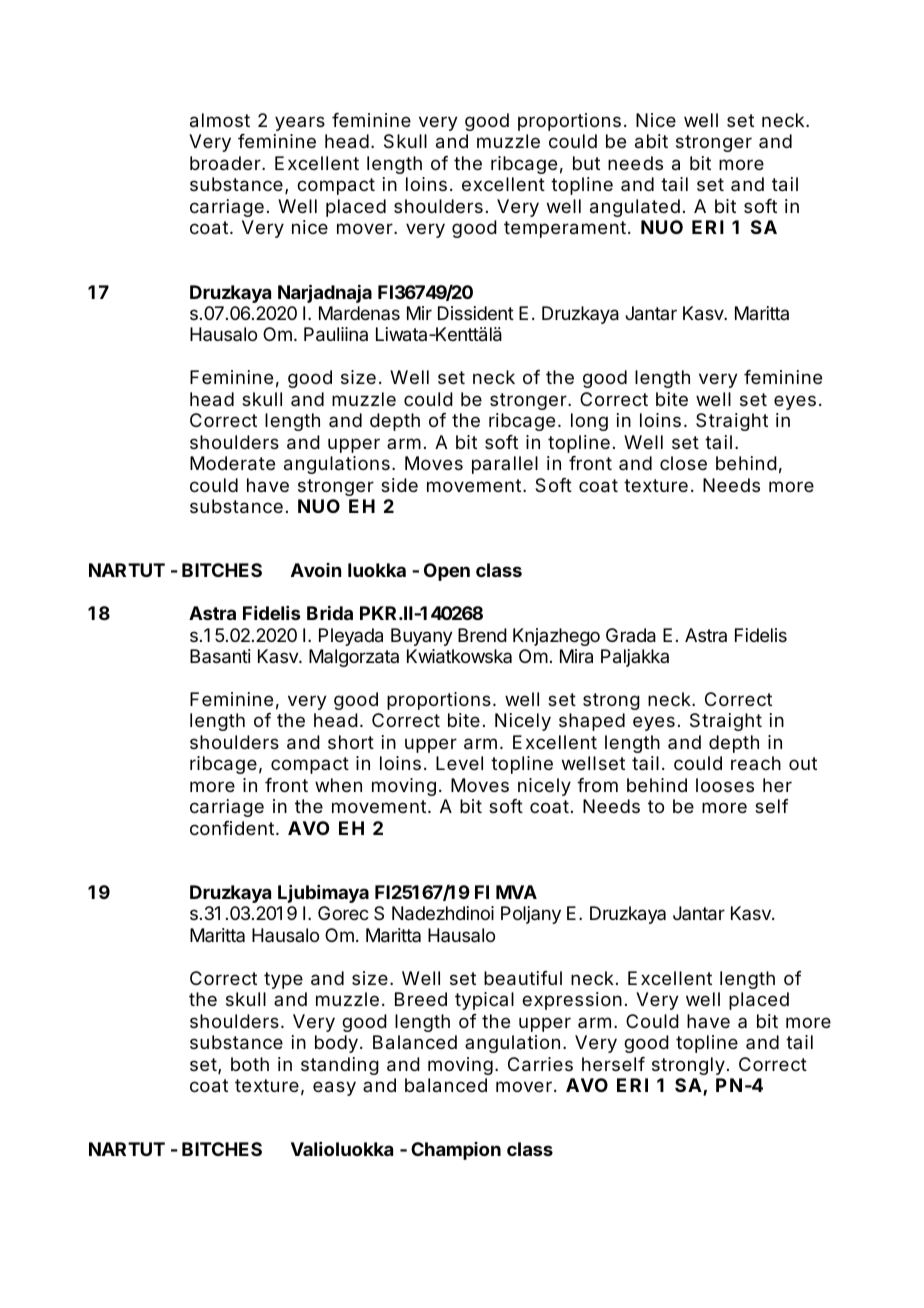 The image size is (924, 1308). Describe the element at coordinates (232, 463) in the page. I see `Moderate` at that location.
